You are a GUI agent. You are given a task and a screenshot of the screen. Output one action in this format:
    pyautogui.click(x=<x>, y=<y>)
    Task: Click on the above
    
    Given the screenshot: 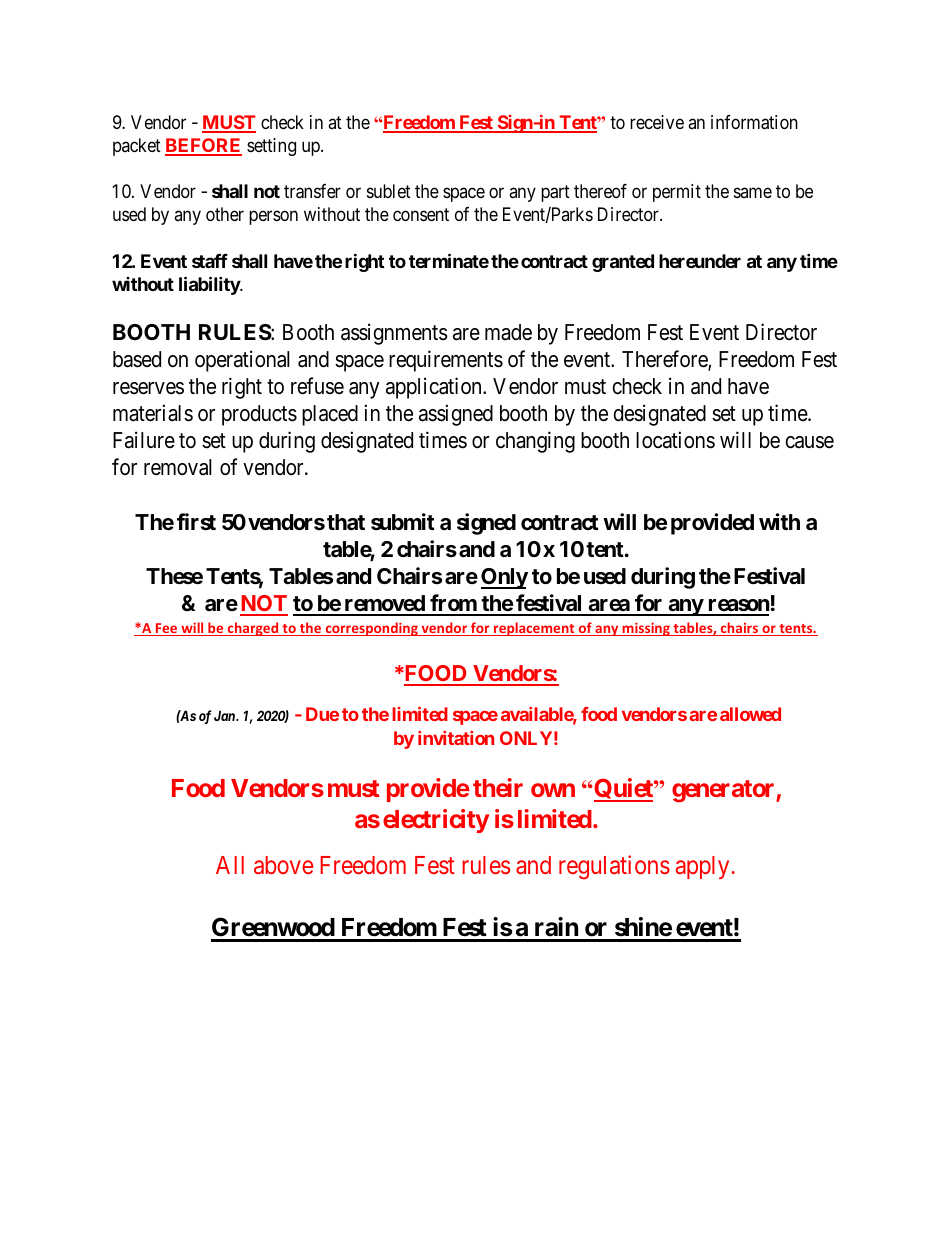 What is the action you would take?
    pyautogui.click(x=283, y=865)
